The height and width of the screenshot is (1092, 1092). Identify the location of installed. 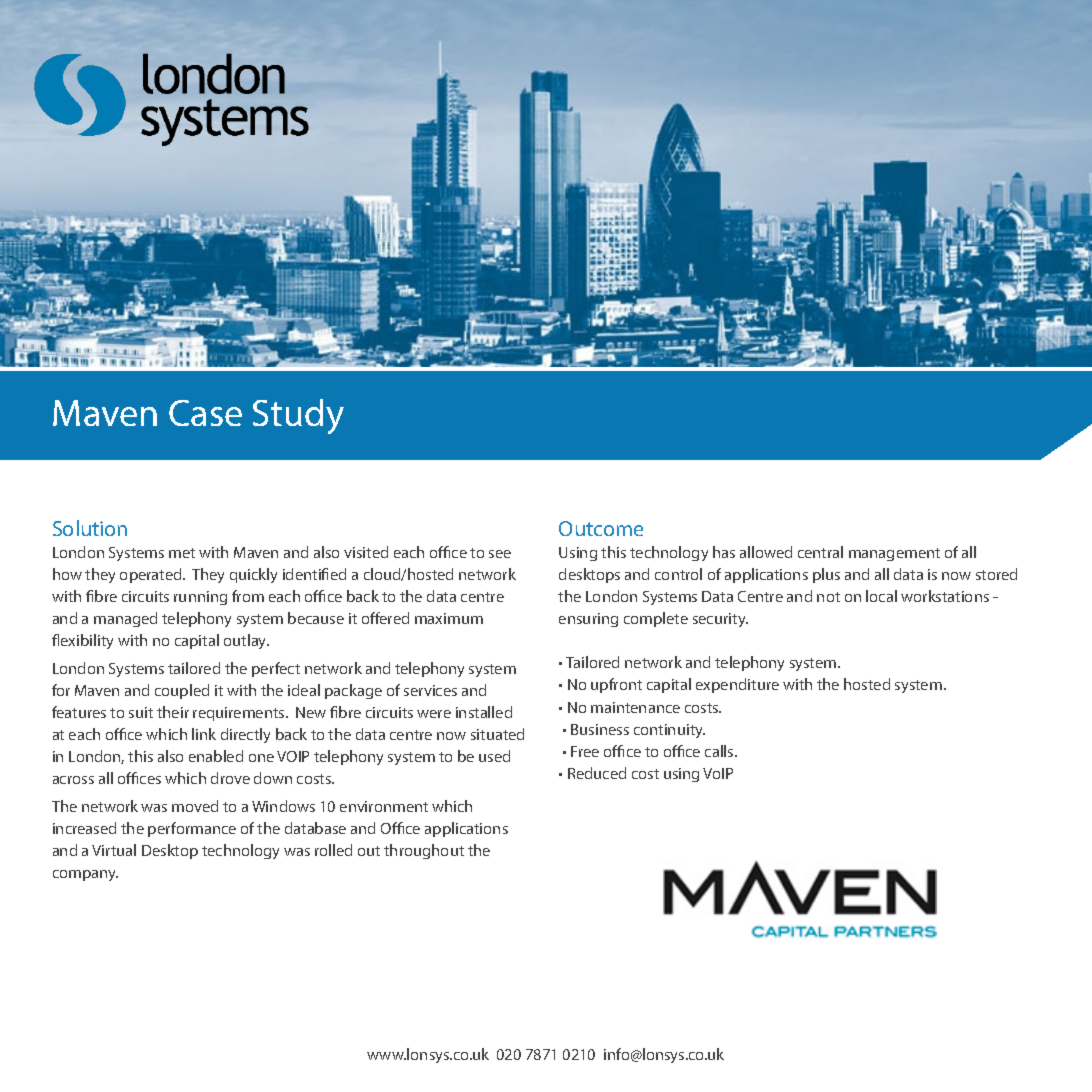
(484, 712).
